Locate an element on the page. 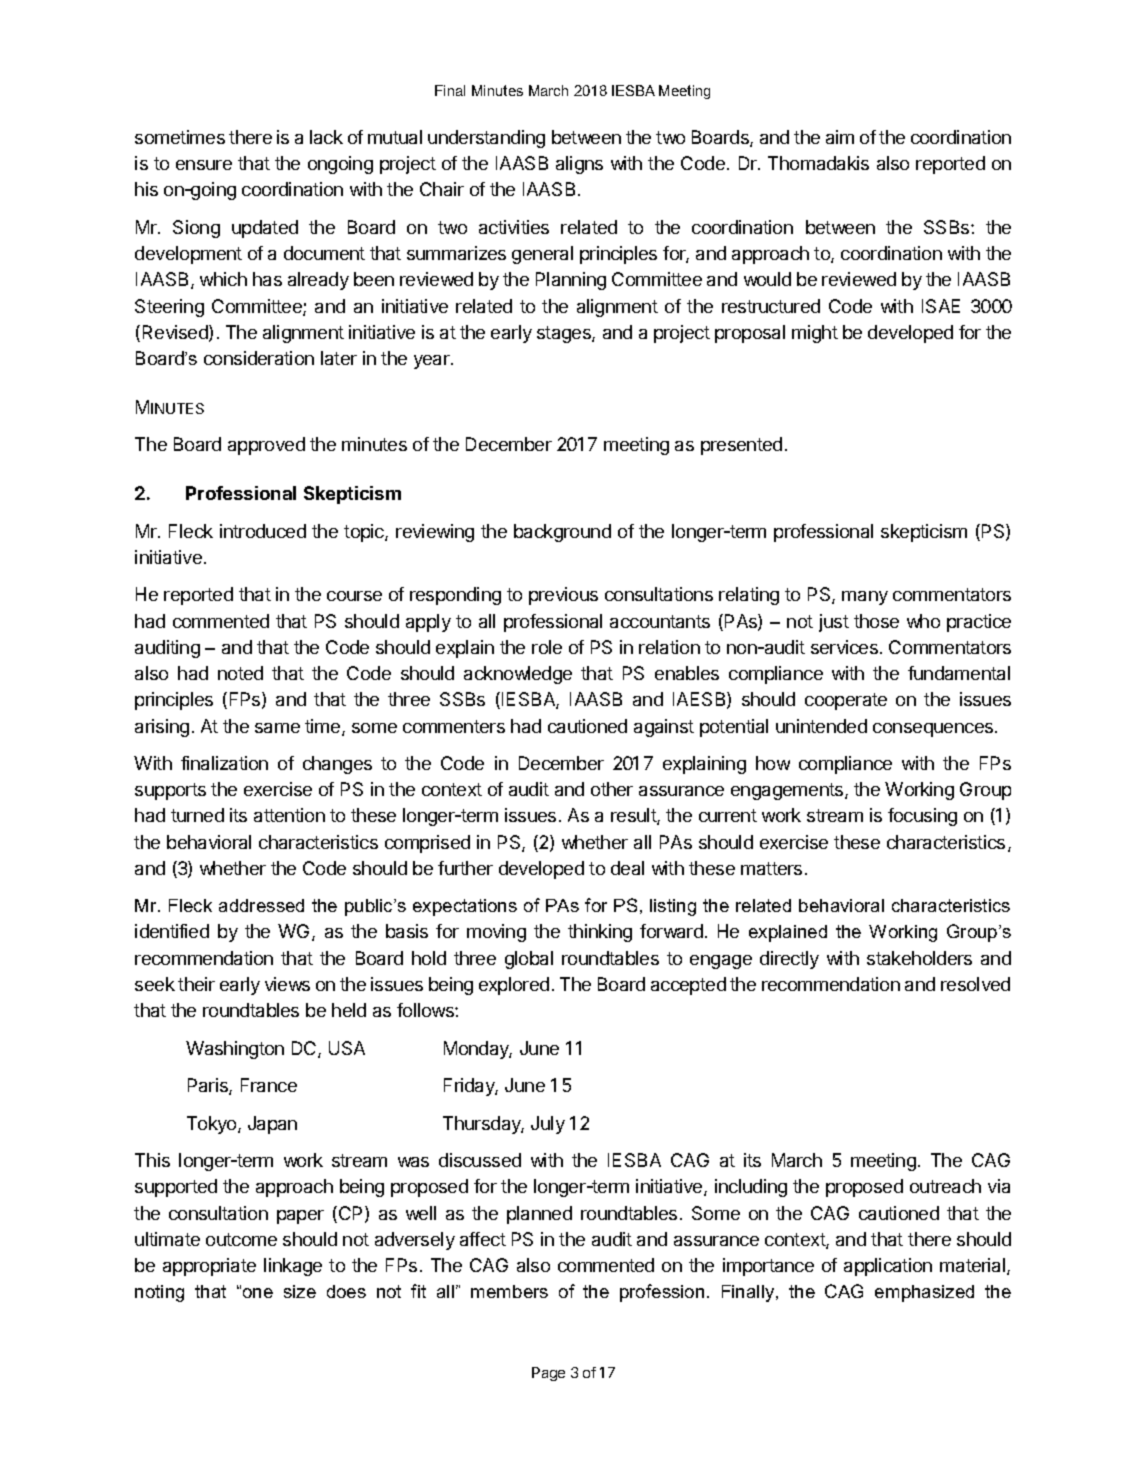  background is located at coordinates (562, 533).
